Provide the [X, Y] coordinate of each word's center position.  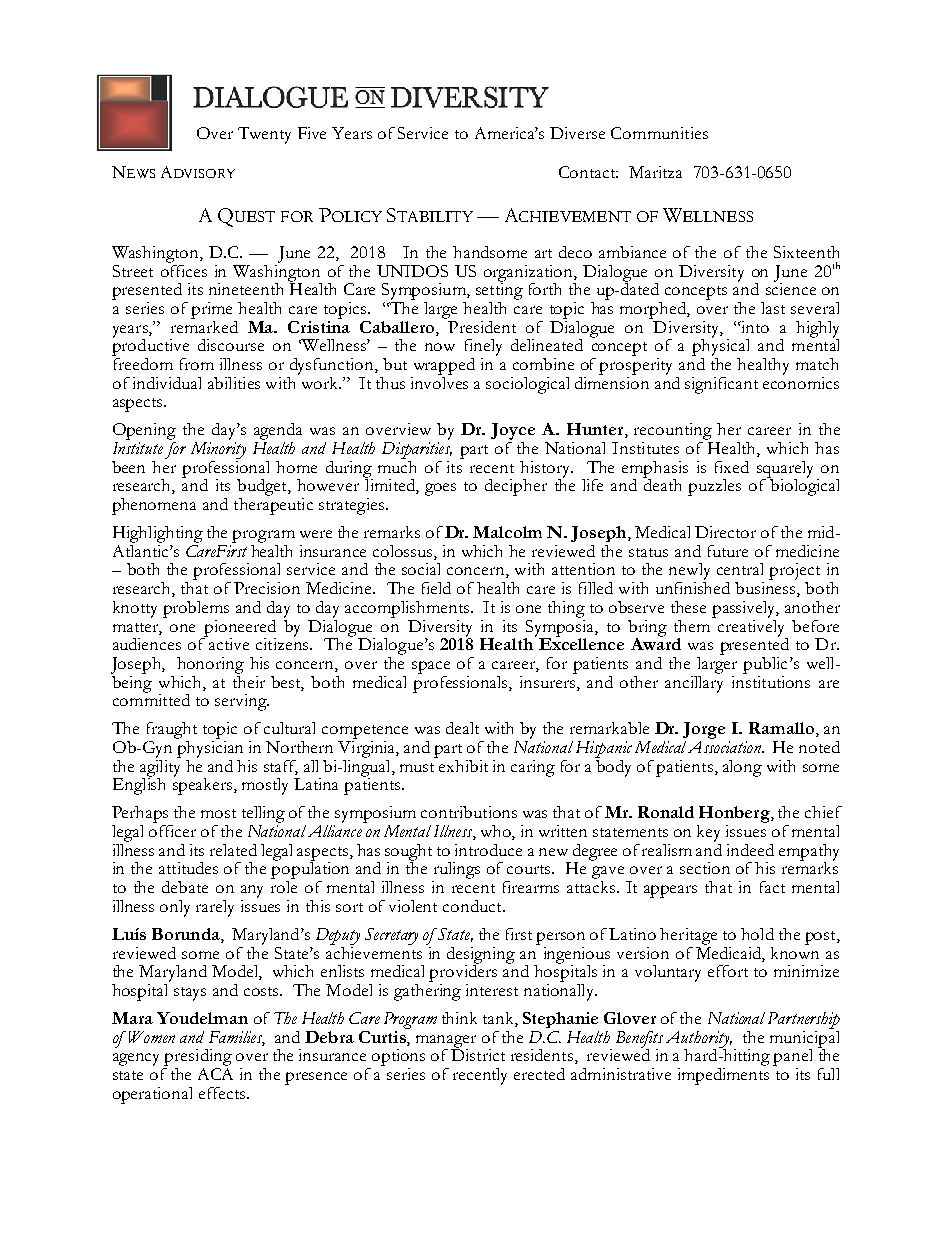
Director [725, 532]
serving [242, 702]
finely [483, 347]
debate [185, 887]
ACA [215, 1072]
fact [772, 887]
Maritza [655, 172]
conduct [473, 906]
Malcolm [507, 532]
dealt [462, 728]
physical [720, 346]
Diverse [577, 133]
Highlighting [158, 534]
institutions [771, 680]
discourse [231, 345]
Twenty [264, 135]
